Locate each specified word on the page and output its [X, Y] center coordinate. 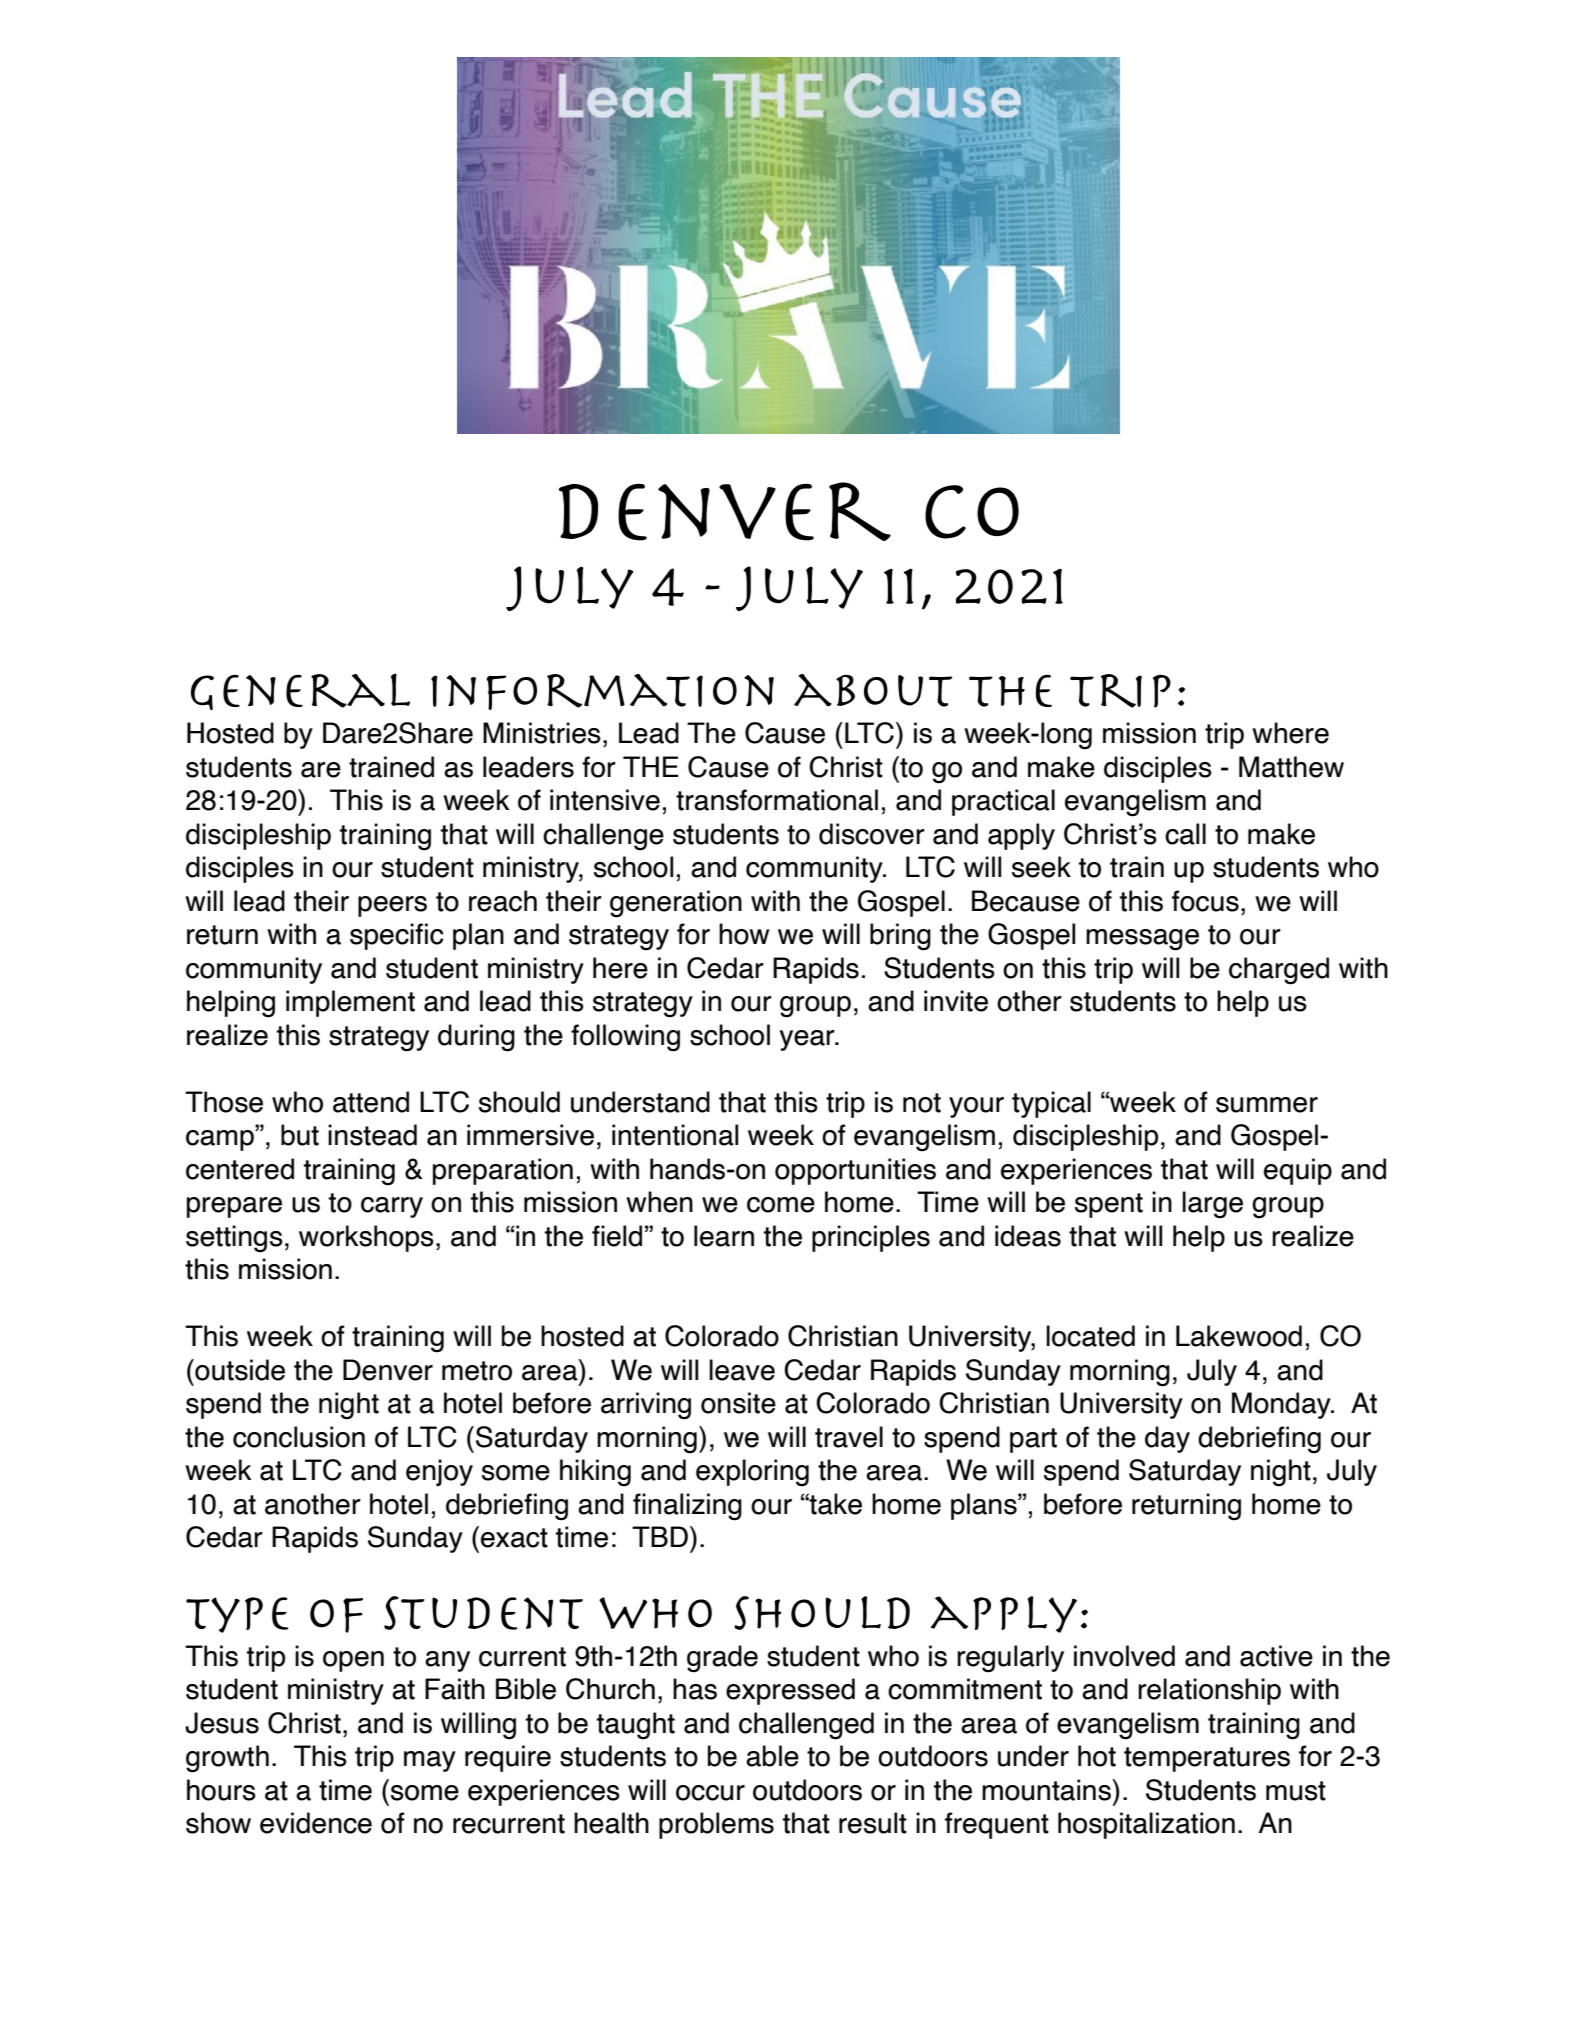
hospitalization [1146, 1825]
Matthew [1291, 767]
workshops [366, 1238]
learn [724, 1236]
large [1212, 1205]
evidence [316, 1823]
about [873, 690]
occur [710, 1793]
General [300, 691]
